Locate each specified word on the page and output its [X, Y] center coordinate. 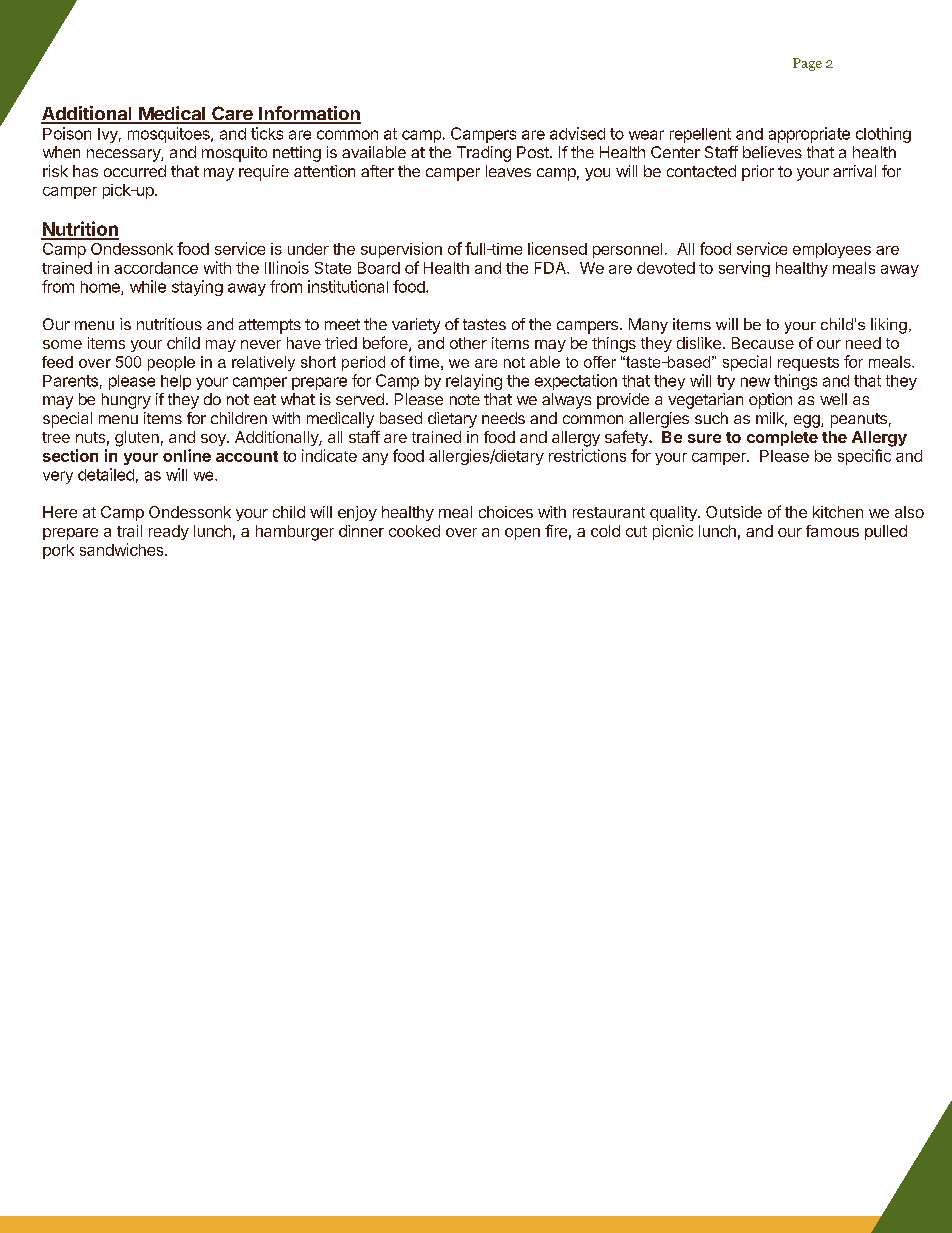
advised [577, 133]
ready [169, 532]
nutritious [169, 324]
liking [889, 326]
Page [807, 64]
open [522, 534]
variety [416, 326]
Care [232, 114]
